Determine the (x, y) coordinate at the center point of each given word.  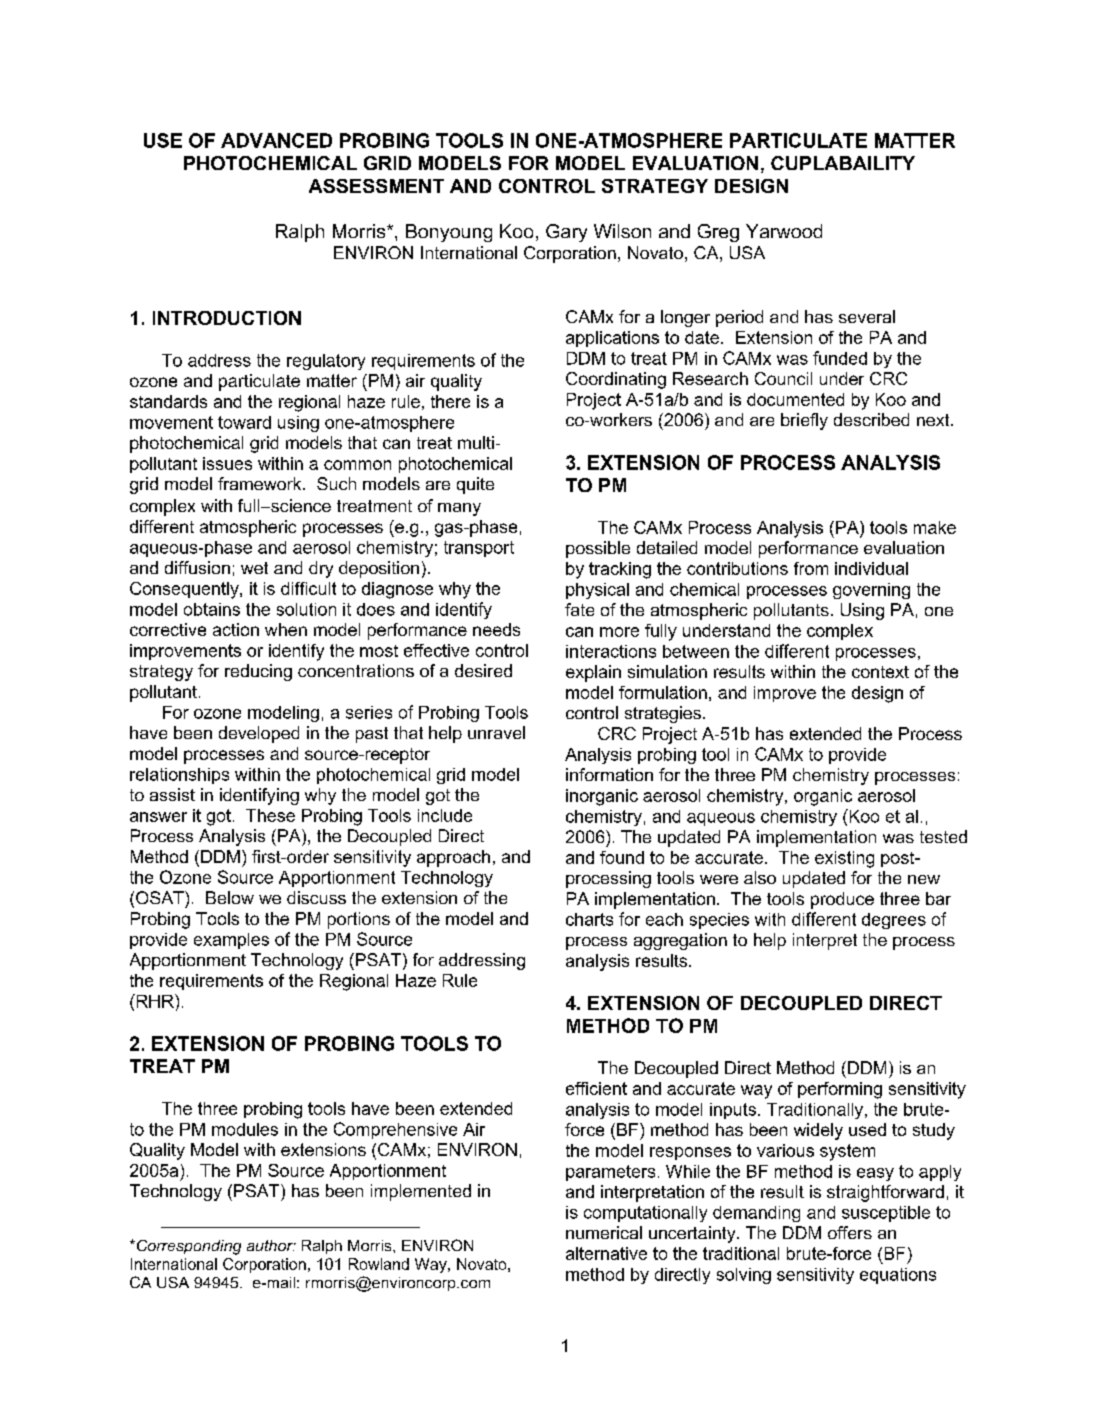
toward (244, 422)
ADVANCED (276, 140)
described (871, 419)
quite (475, 485)
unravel (496, 732)
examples (231, 941)
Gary (566, 233)
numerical (604, 1232)
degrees (894, 921)
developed (259, 734)
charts (589, 919)
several (867, 316)
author (271, 1245)
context (880, 672)
